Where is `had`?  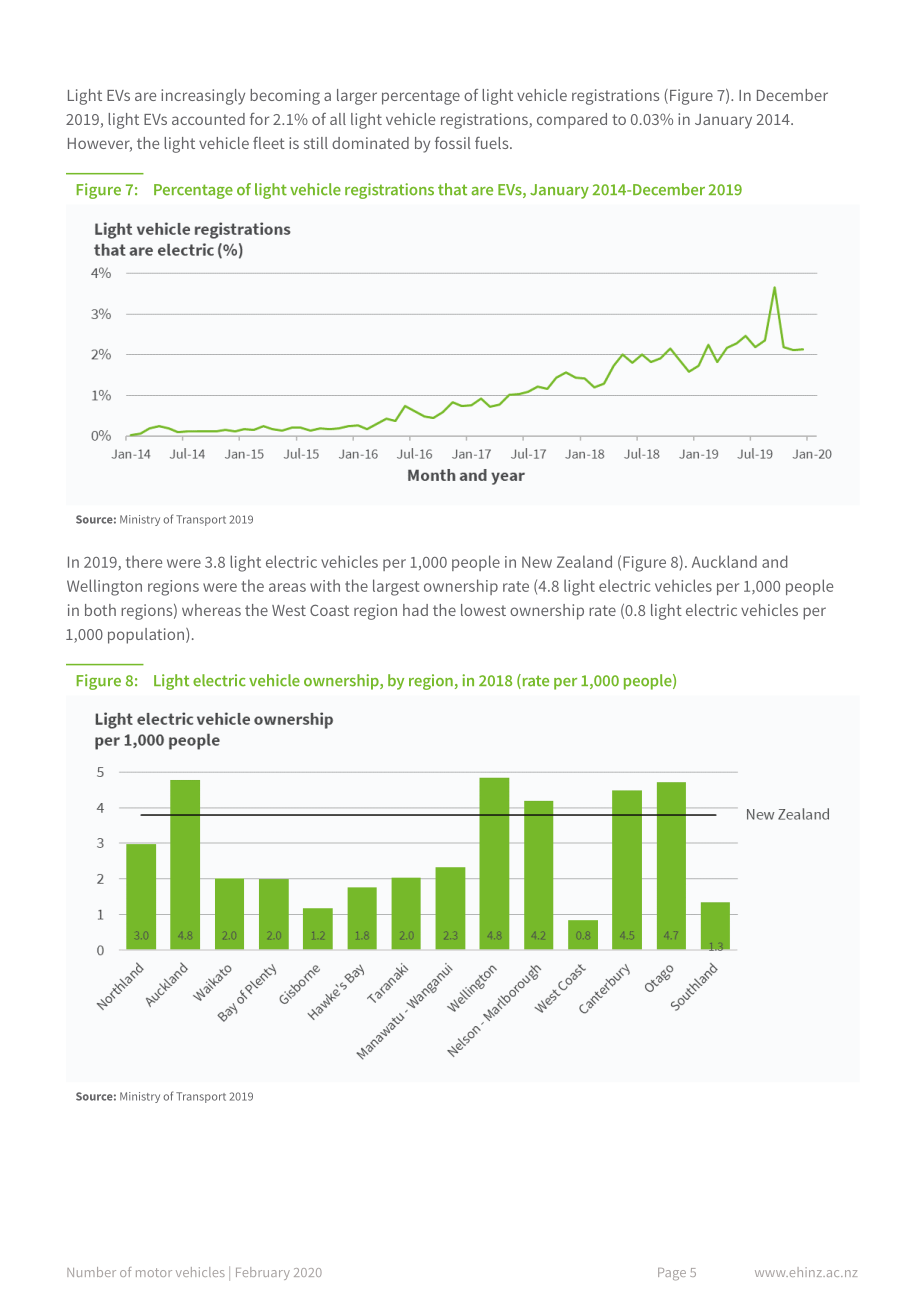 had is located at coordinates (415, 610).
